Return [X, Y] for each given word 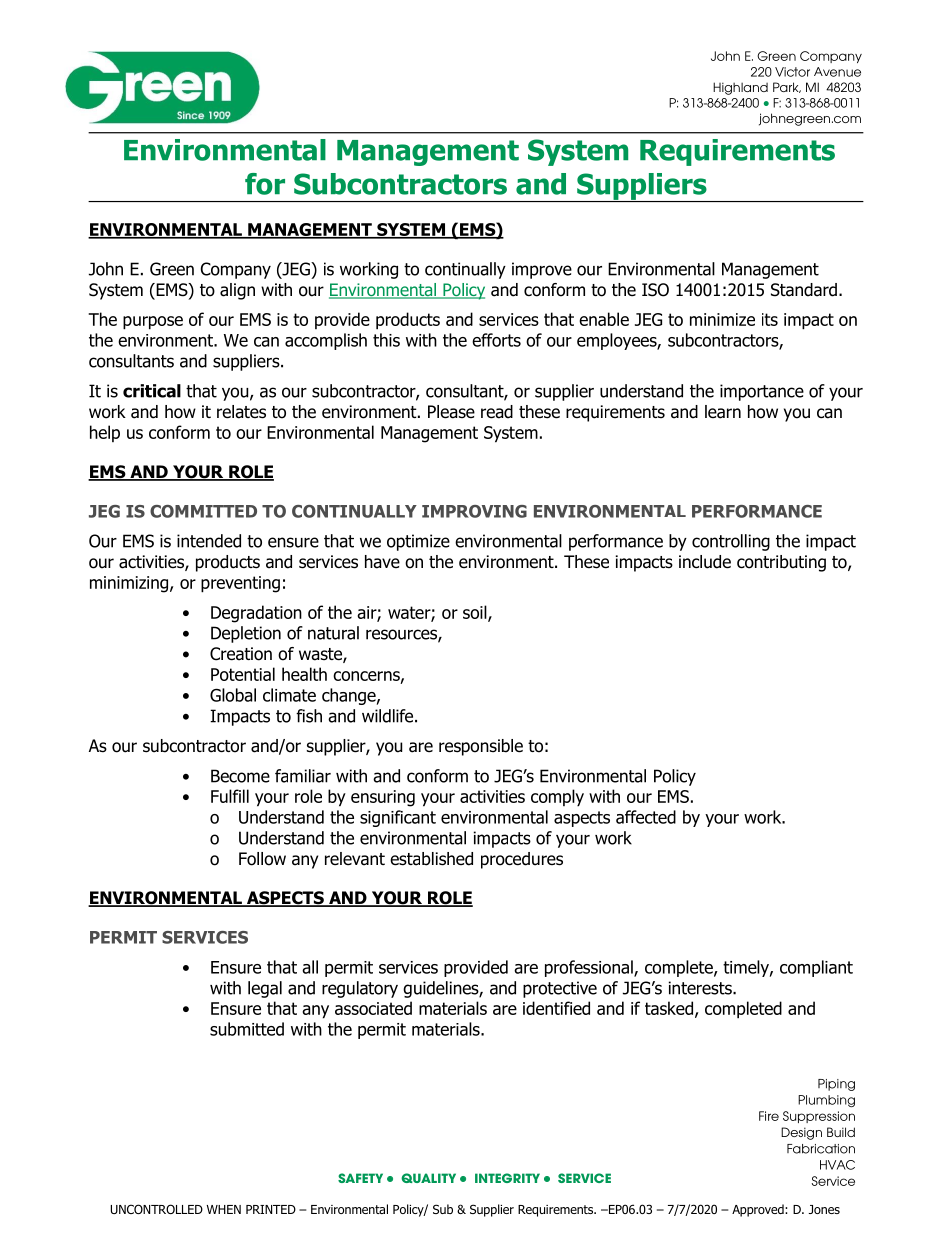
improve [542, 270]
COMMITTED [203, 511]
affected [646, 817]
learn [723, 412]
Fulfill [230, 796]
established [431, 859]
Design [801, 1133]
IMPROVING [474, 511]
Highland [740, 88]
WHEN [223, 1209]
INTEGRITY [507, 1178]
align [237, 291]
